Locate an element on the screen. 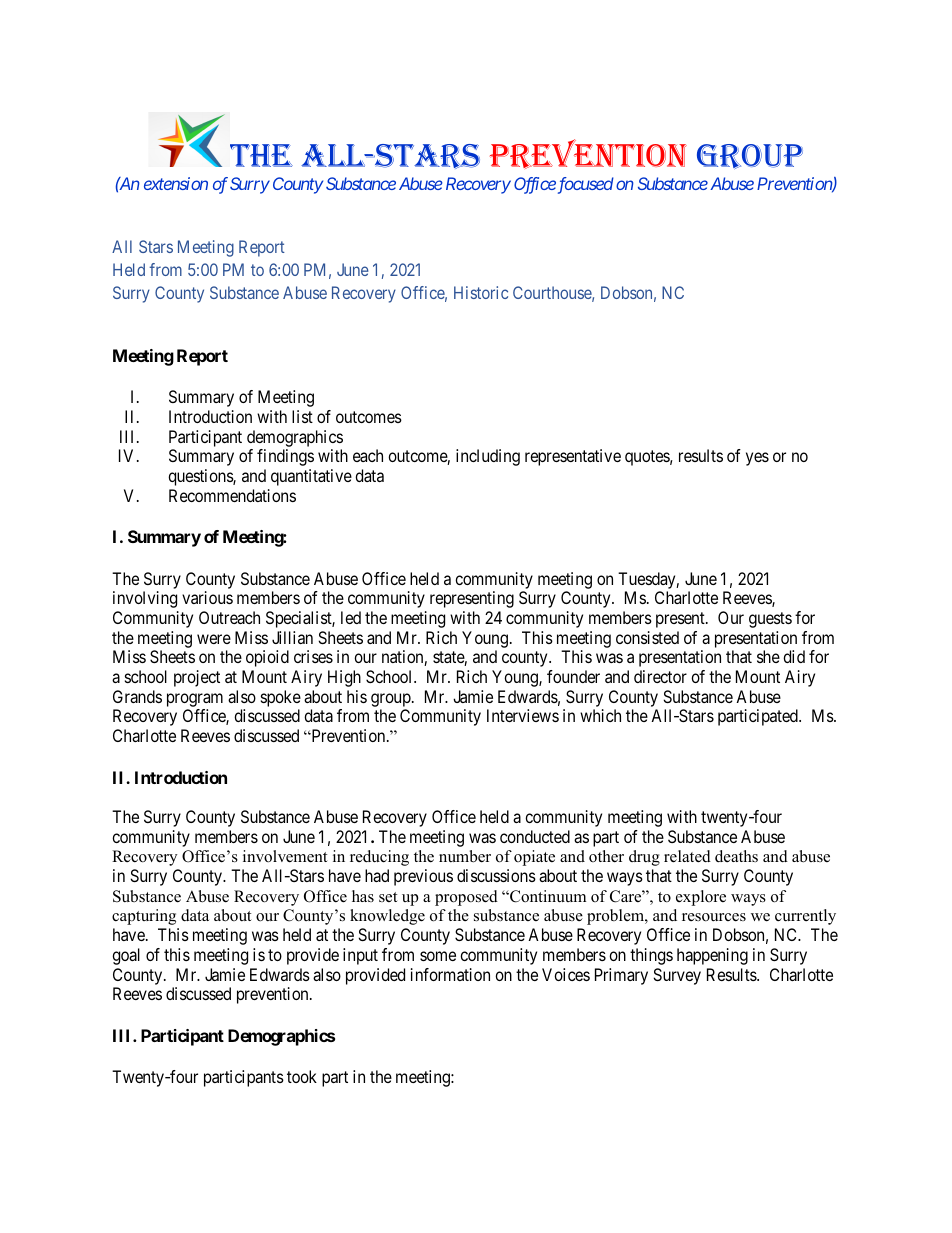  guests is located at coordinates (770, 620).
